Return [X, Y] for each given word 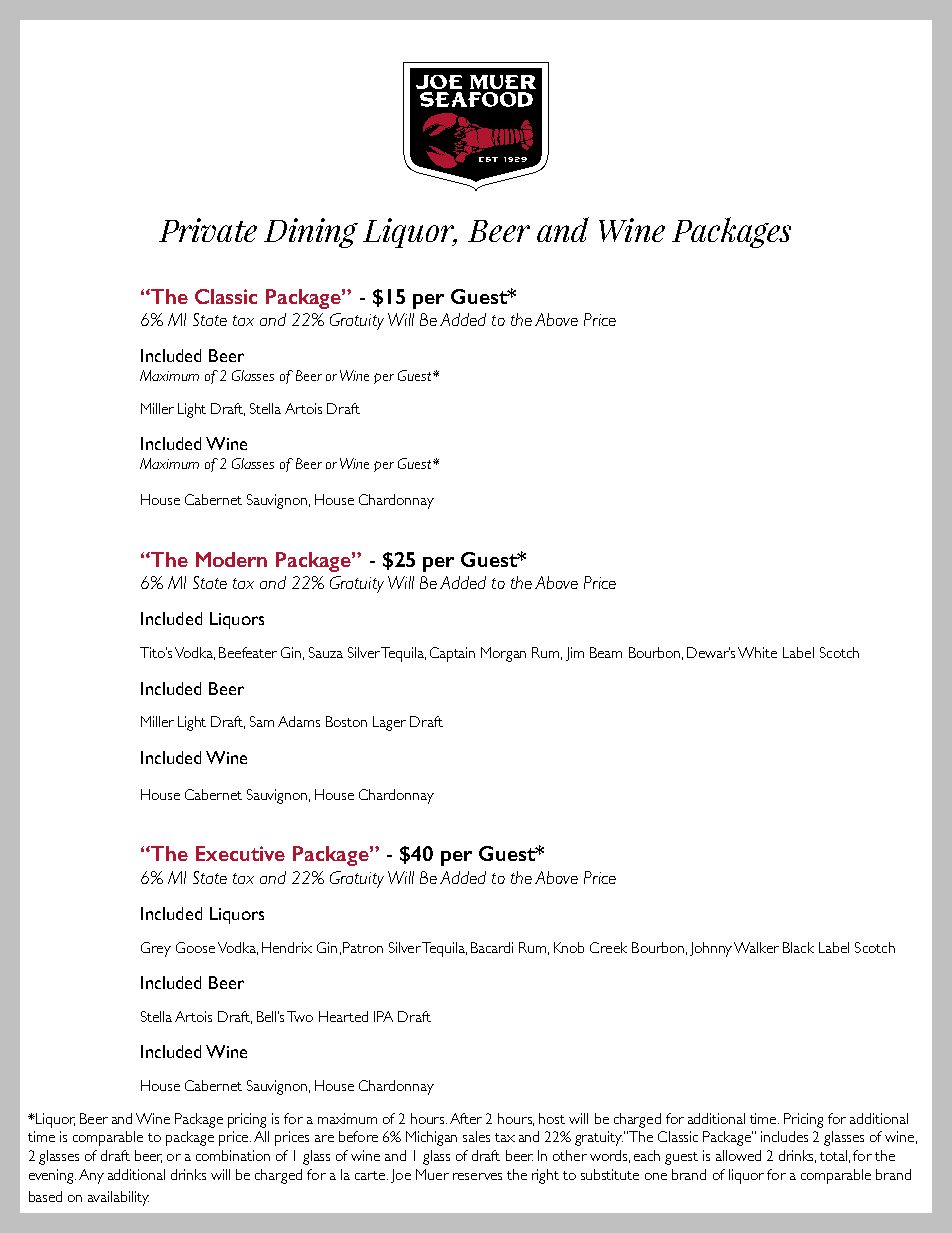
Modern [231, 559]
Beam [606, 652]
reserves [477, 1176]
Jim [575, 654]
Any [91, 1176]
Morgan [503, 654]
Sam [262, 721]
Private [208, 230]
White [757, 652]
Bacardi [492, 947]
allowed [738, 1155]
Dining [311, 233]
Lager [389, 723]
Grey [156, 949]
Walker [756, 947]
